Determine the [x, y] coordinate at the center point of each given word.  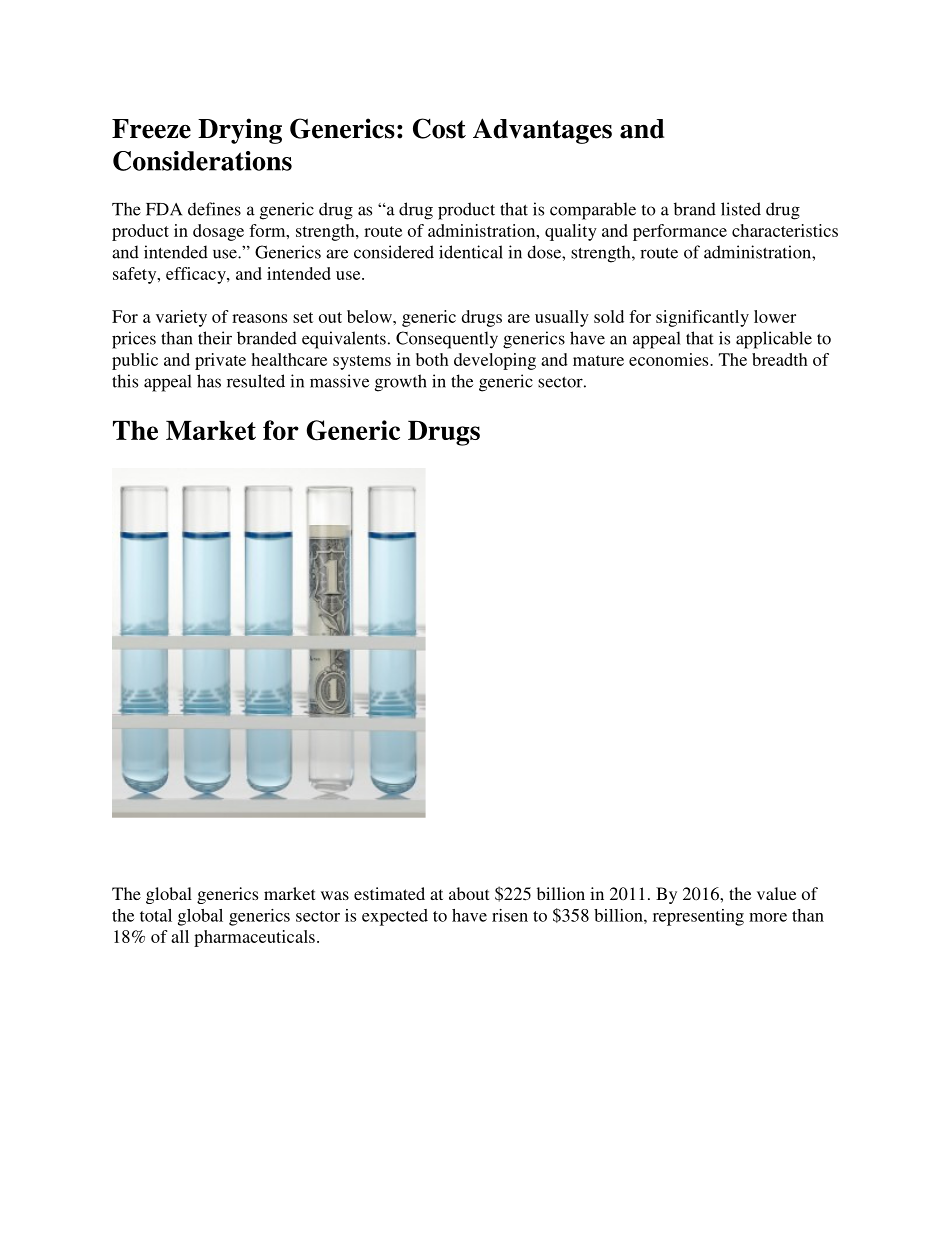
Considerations [202, 161]
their [215, 338]
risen [510, 915]
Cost [439, 128]
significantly [702, 318]
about [469, 893]
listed [741, 209]
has [209, 381]
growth [401, 383]
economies [670, 359]
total [156, 915]
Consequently [447, 340]
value [776, 893]
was [335, 895]
